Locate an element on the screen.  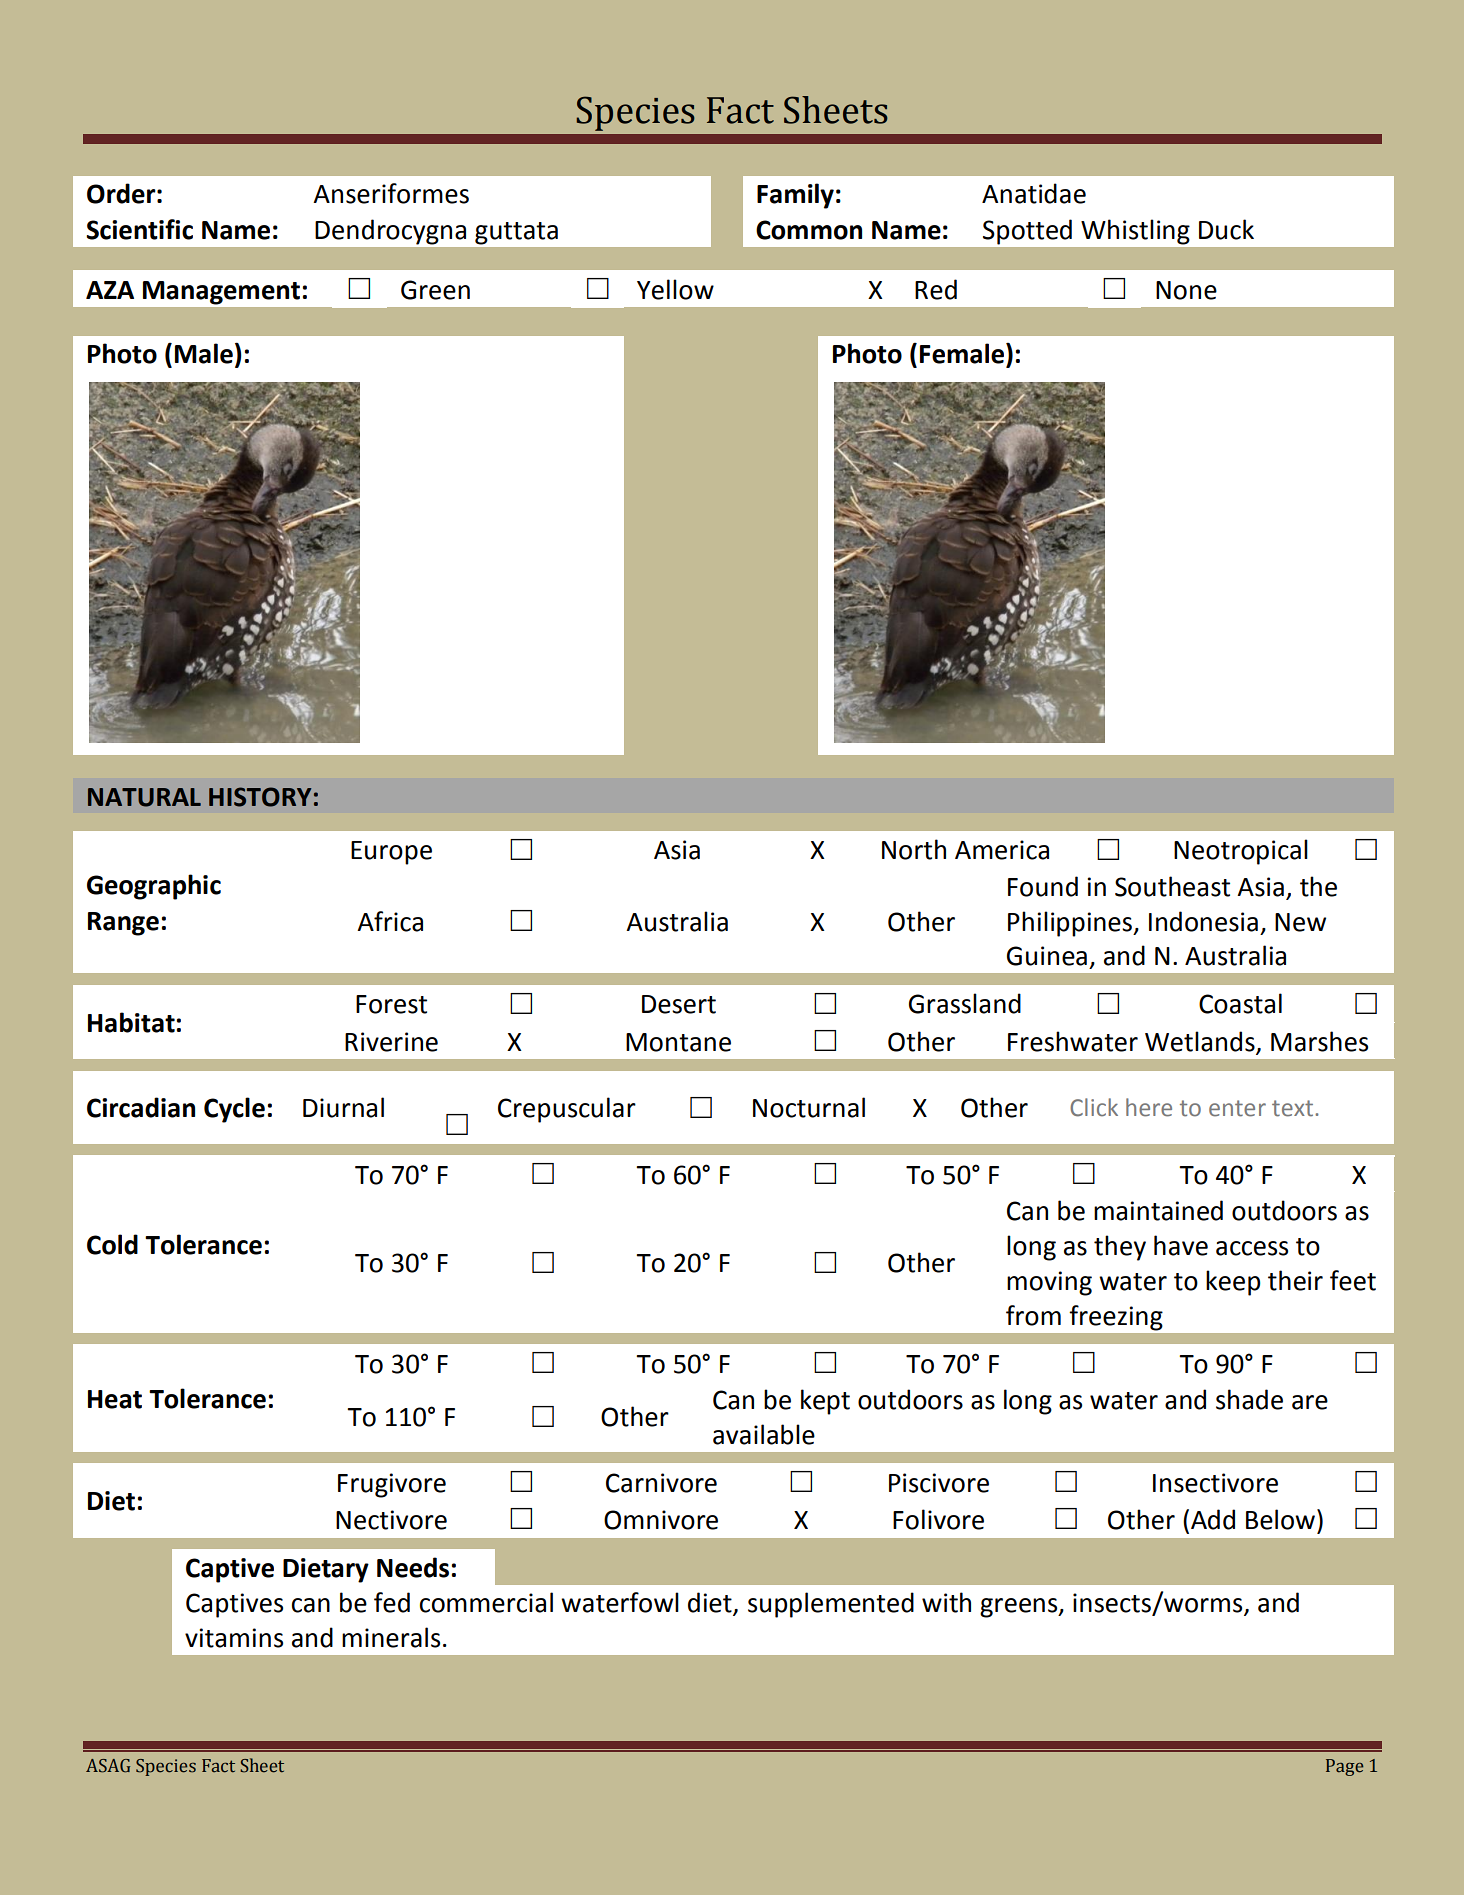
kept is located at coordinates (825, 1402).
